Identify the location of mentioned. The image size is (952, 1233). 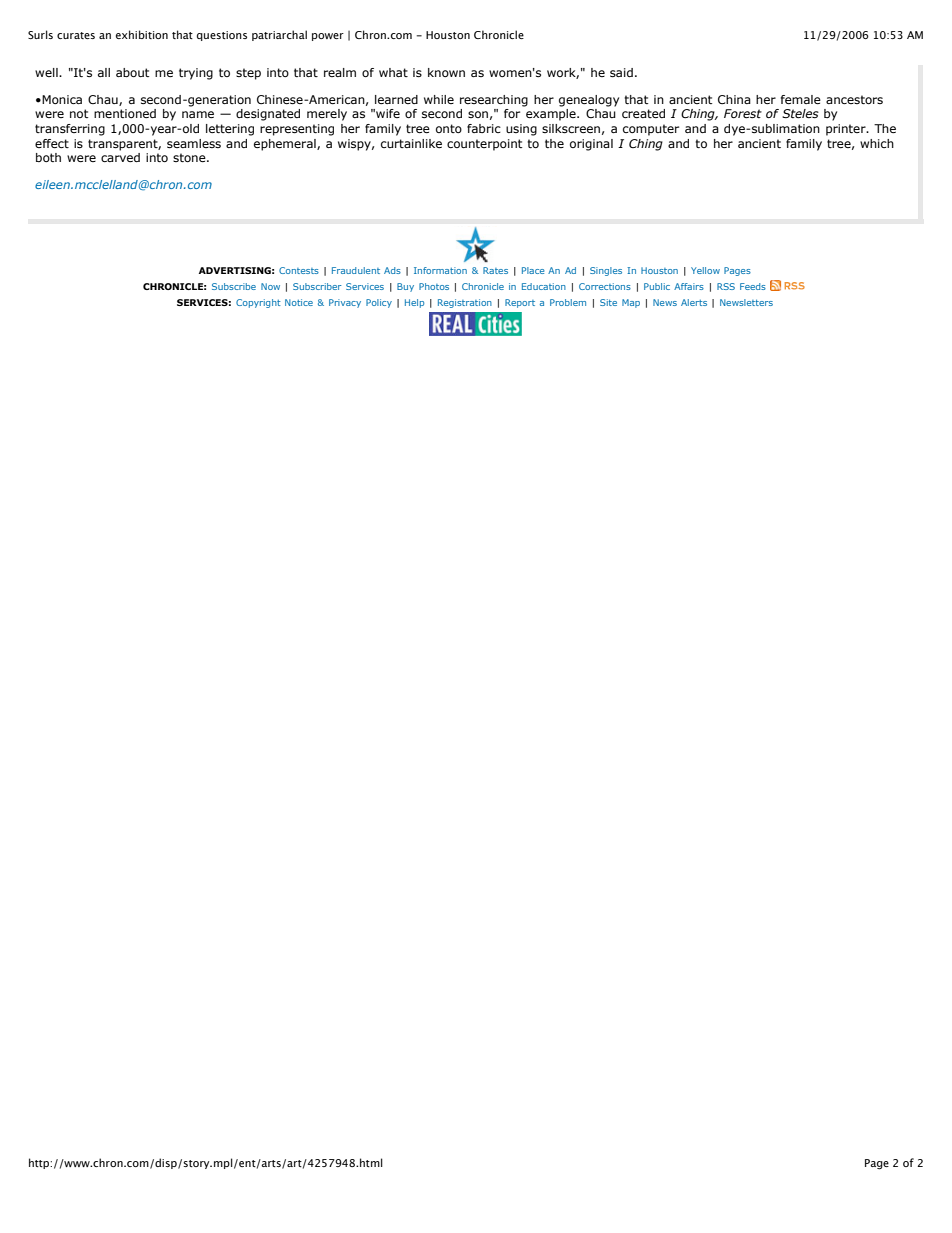
(125, 113).
